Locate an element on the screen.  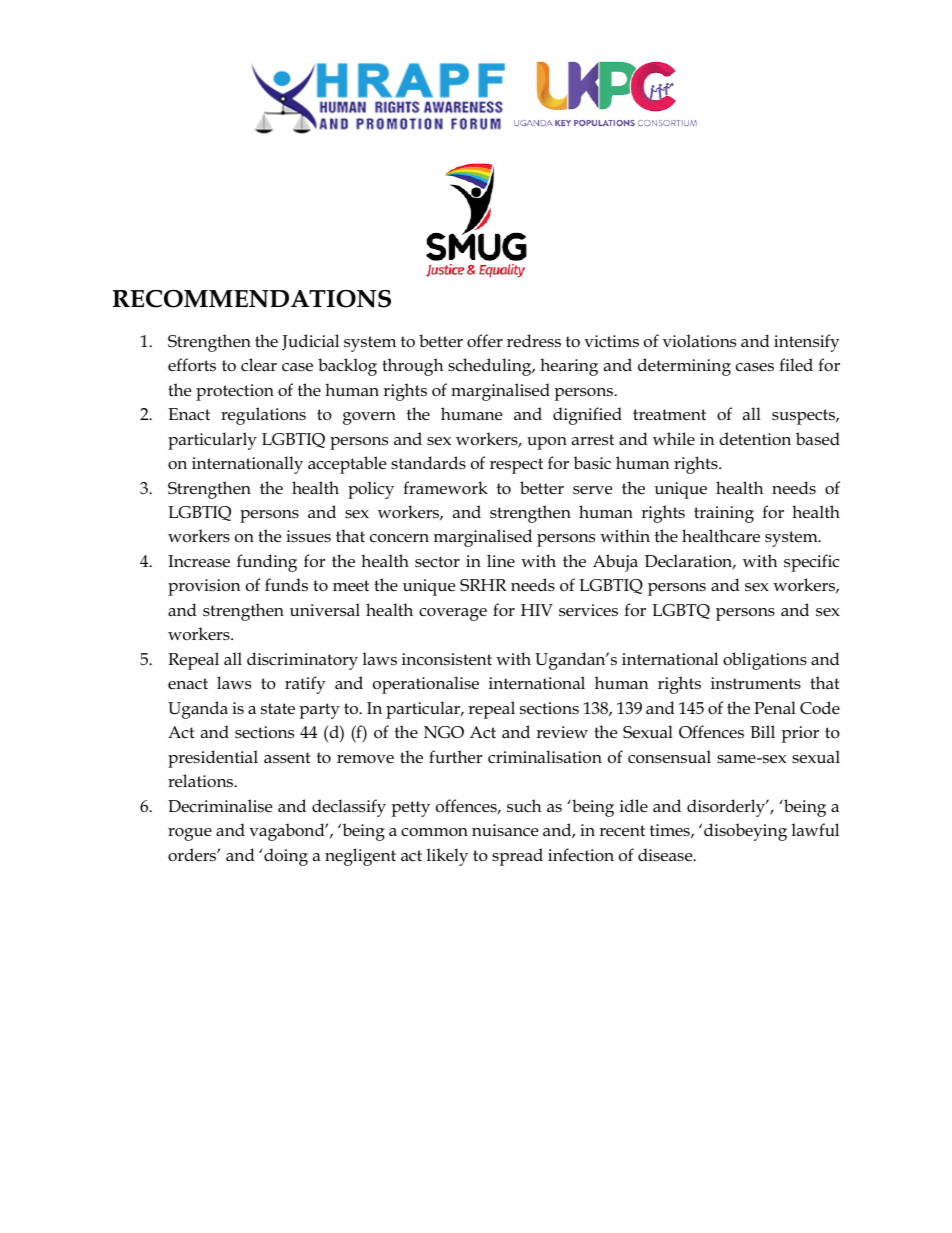
funds is located at coordinates (286, 585).
